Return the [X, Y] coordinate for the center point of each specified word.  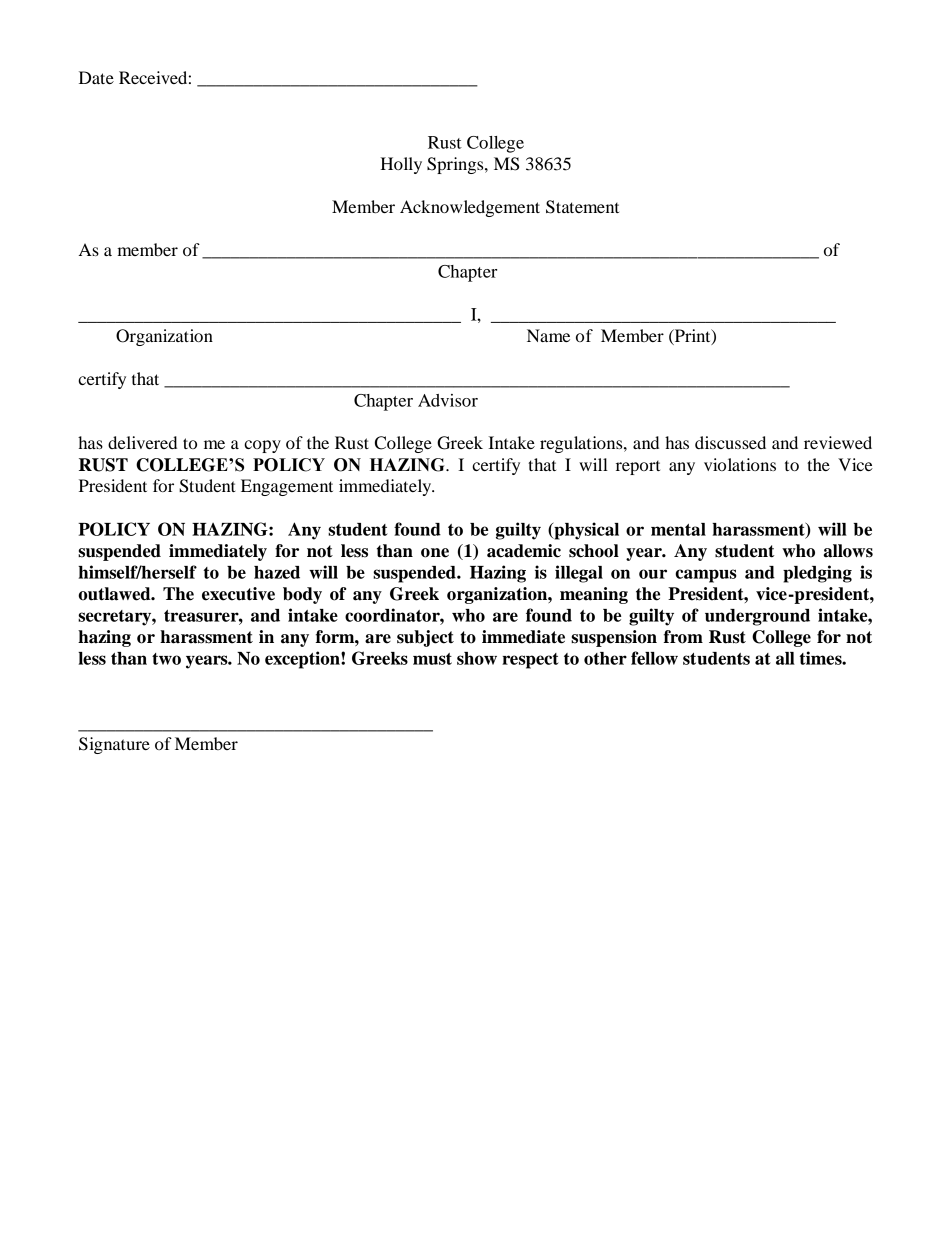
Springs [456, 165]
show [477, 658]
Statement [582, 207]
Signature [114, 745]
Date [96, 77]
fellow [654, 658]
